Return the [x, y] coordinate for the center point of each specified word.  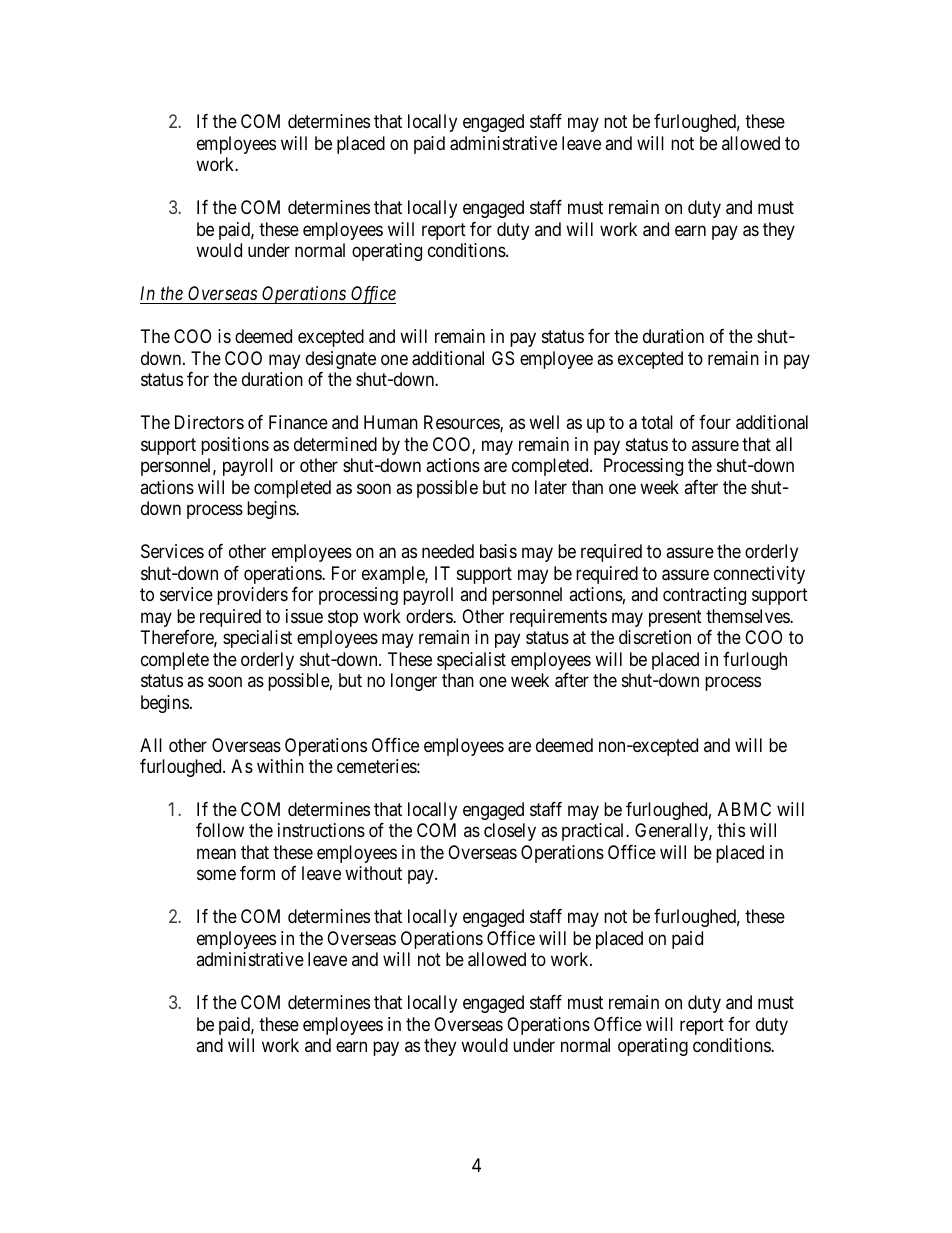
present [675, 618]
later [551, 487]
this [731, 830]
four [715, 422]
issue [304, 616]
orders [430, 616]
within [280, 766]
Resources [462, 423]
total [657, 422]
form [257, 873]
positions [235, 446]
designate [341, 360]
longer [414, 682]
